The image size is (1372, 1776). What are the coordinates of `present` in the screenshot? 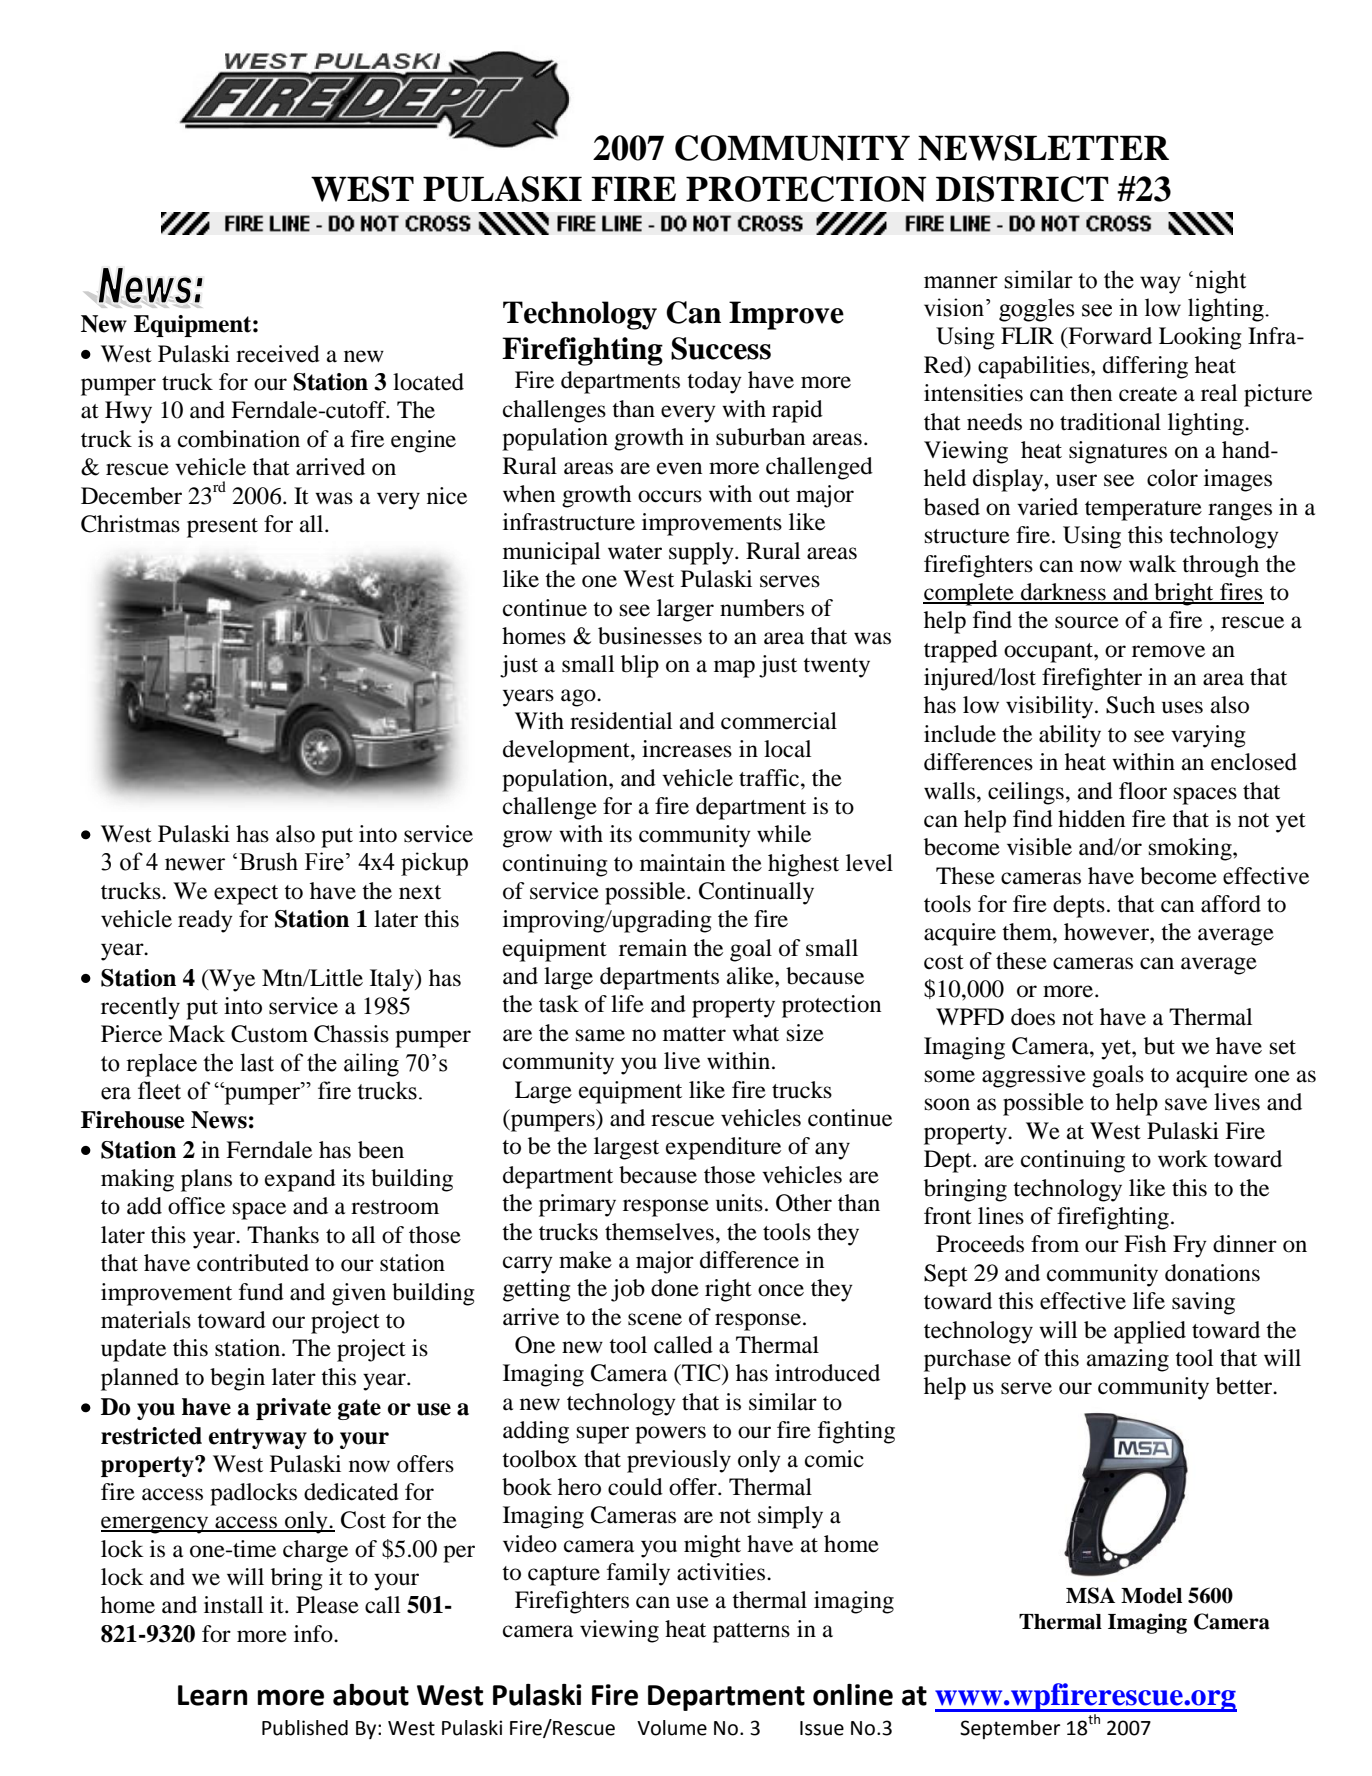 It's located at (222, 528).
